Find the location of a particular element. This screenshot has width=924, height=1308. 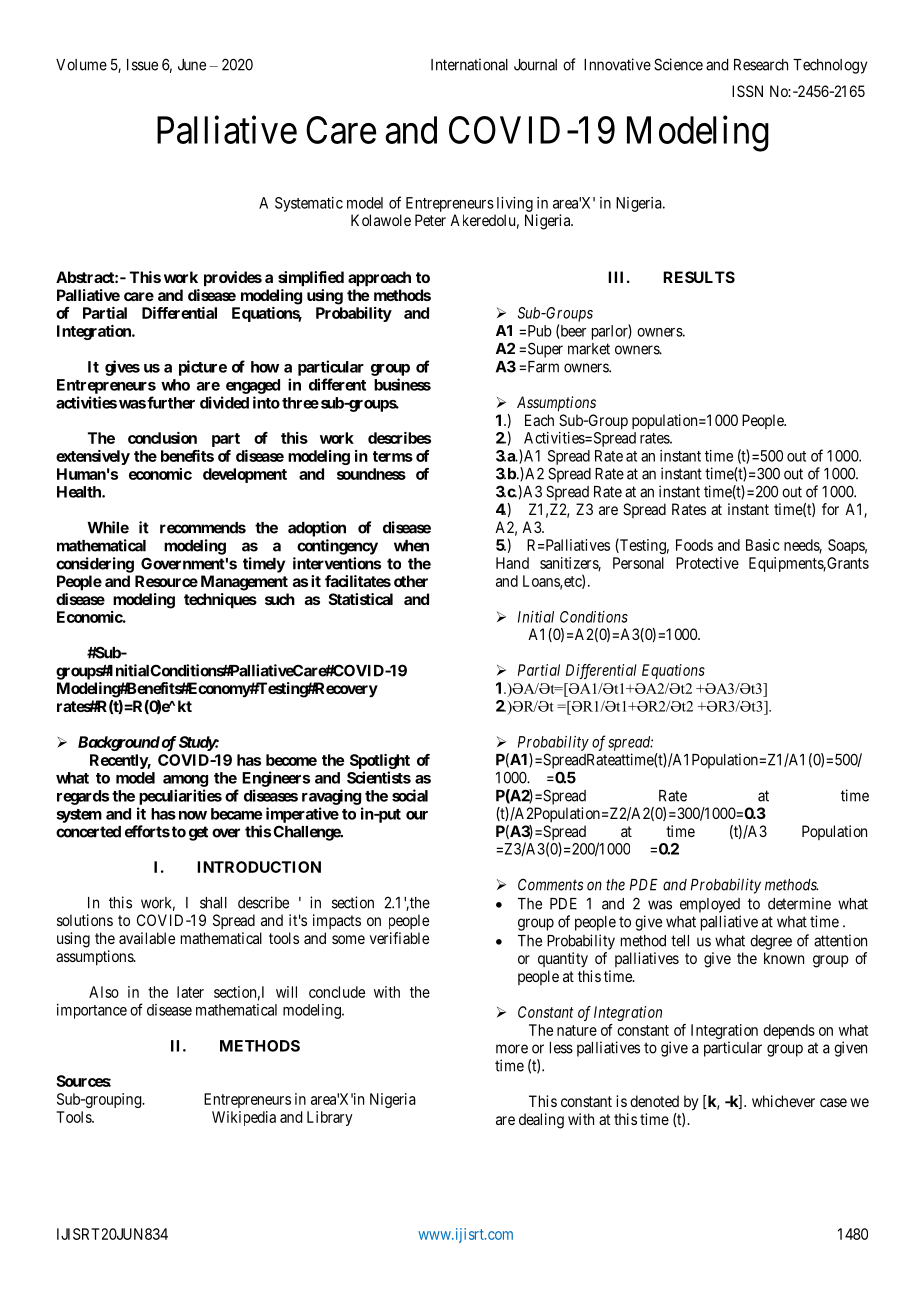

more is located at coordinates (512, 1049).
